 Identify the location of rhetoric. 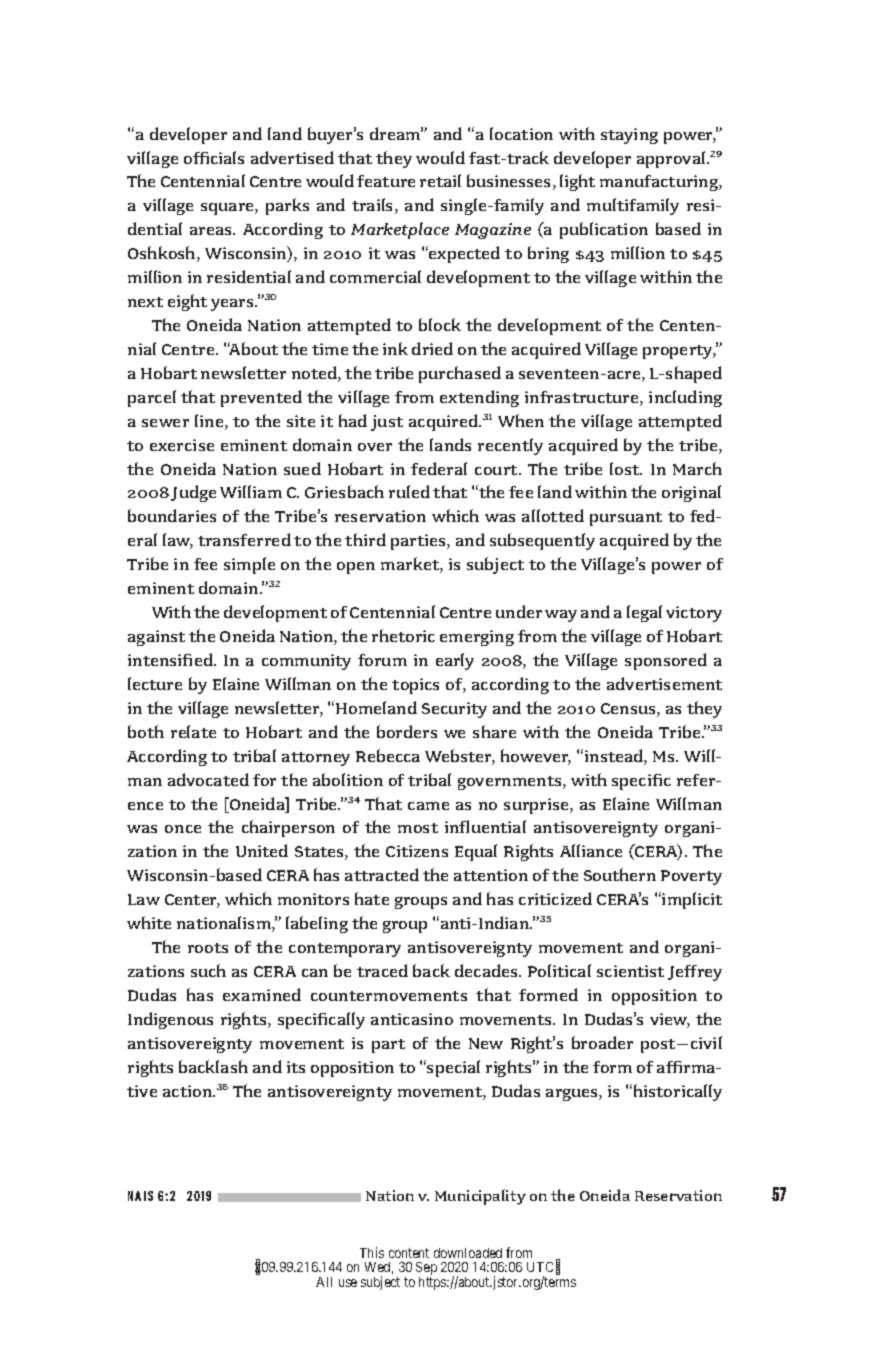
(403, 635).
